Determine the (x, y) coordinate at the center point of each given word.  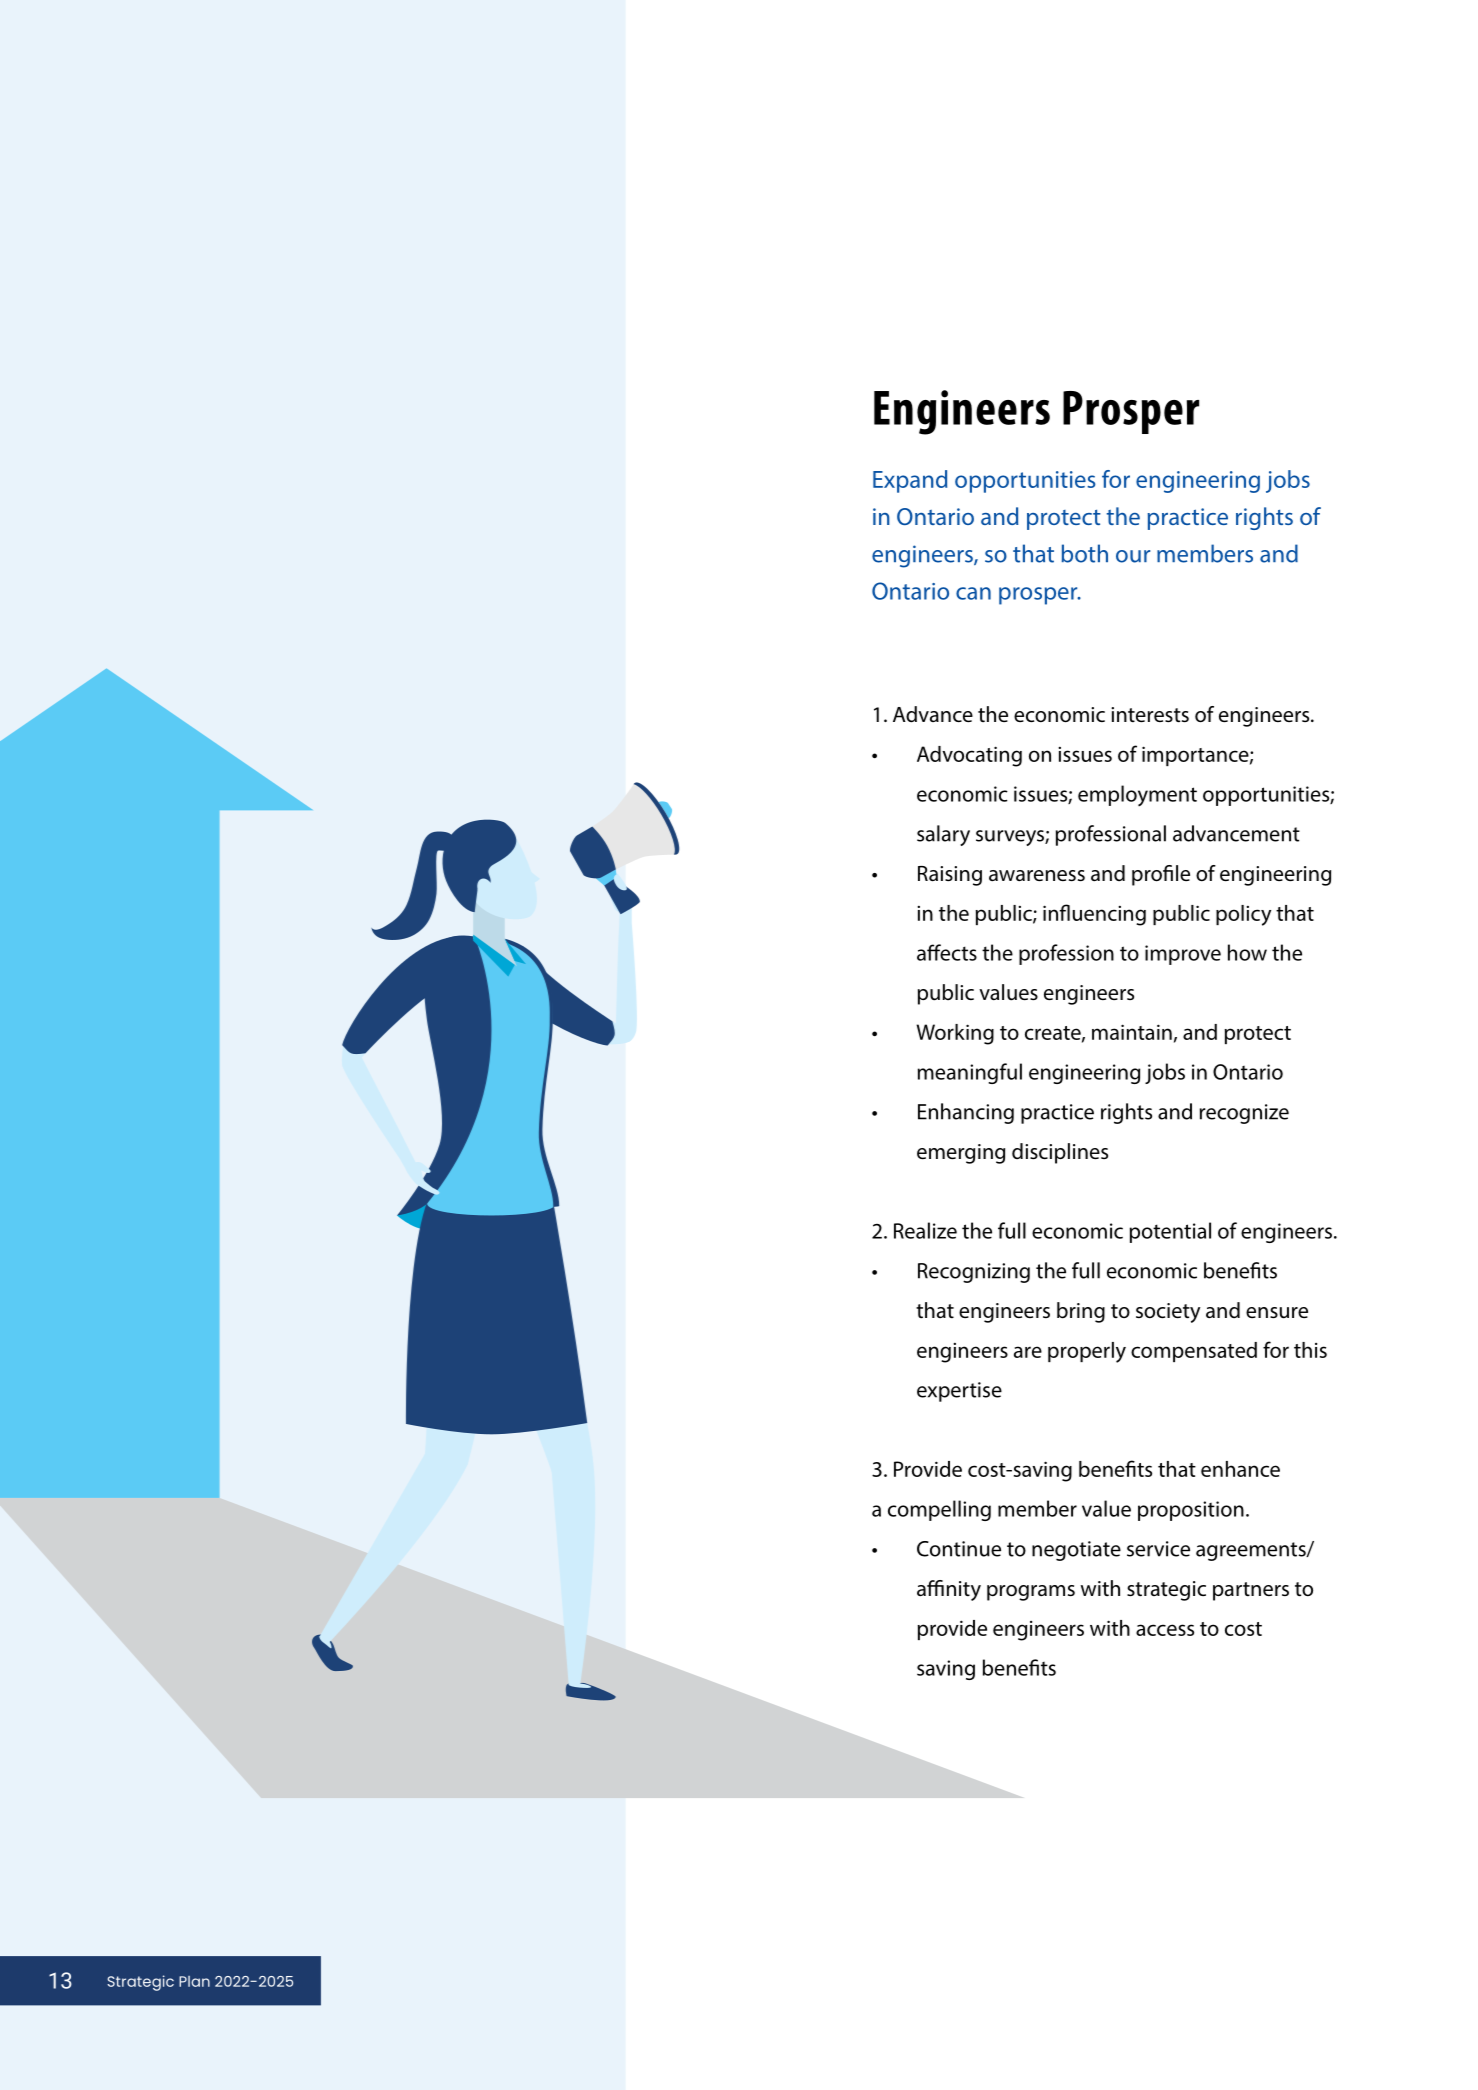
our (1133, 556)
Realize (925, 1230)
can (973, 593)
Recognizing (974, 1273)
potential (1170, 1232)
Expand (910, 481)
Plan (194, 1981)
